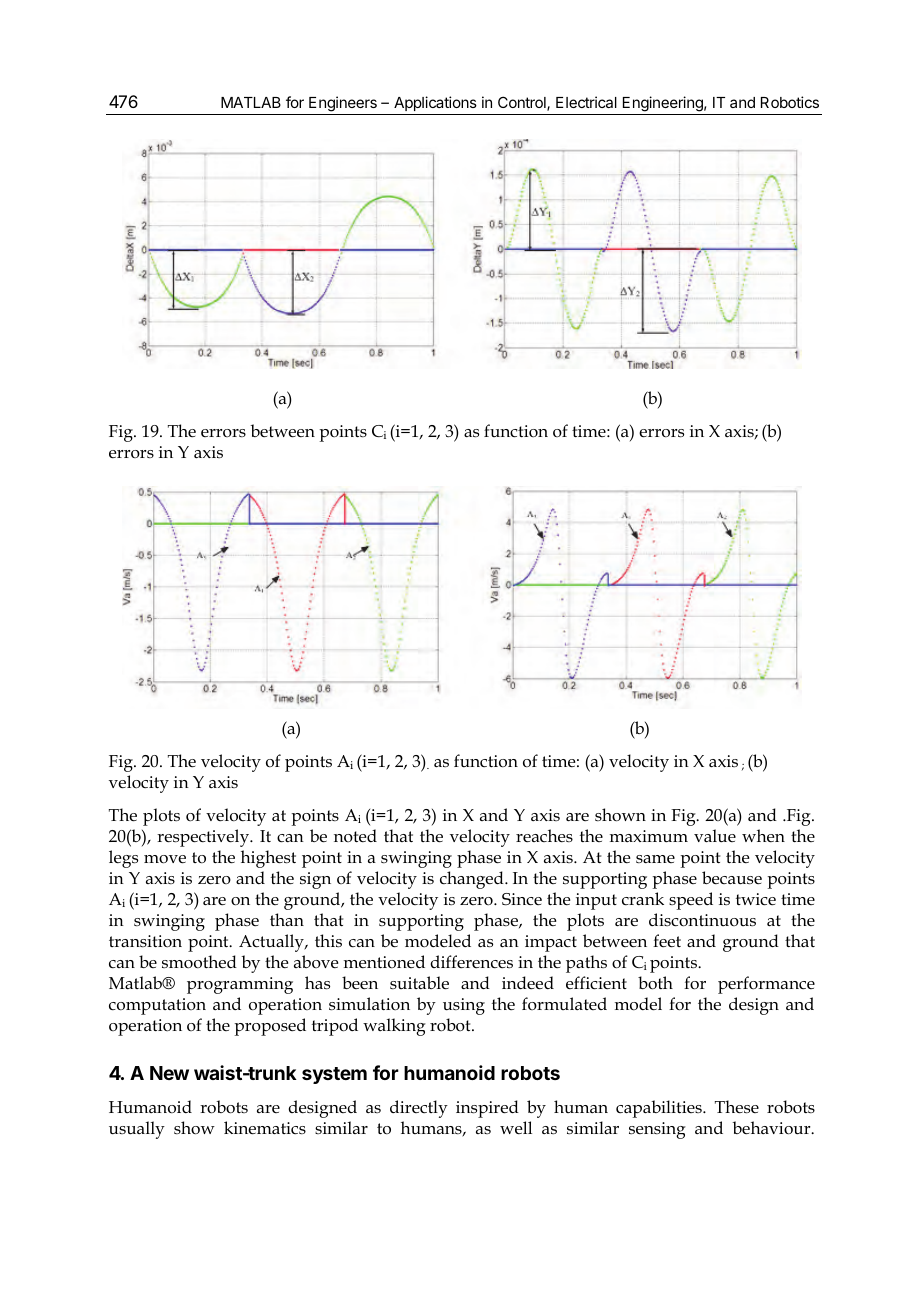 Image resolution: width=924 pixels, height=1304 pixels. I want to click on value, so click(715, 836).
